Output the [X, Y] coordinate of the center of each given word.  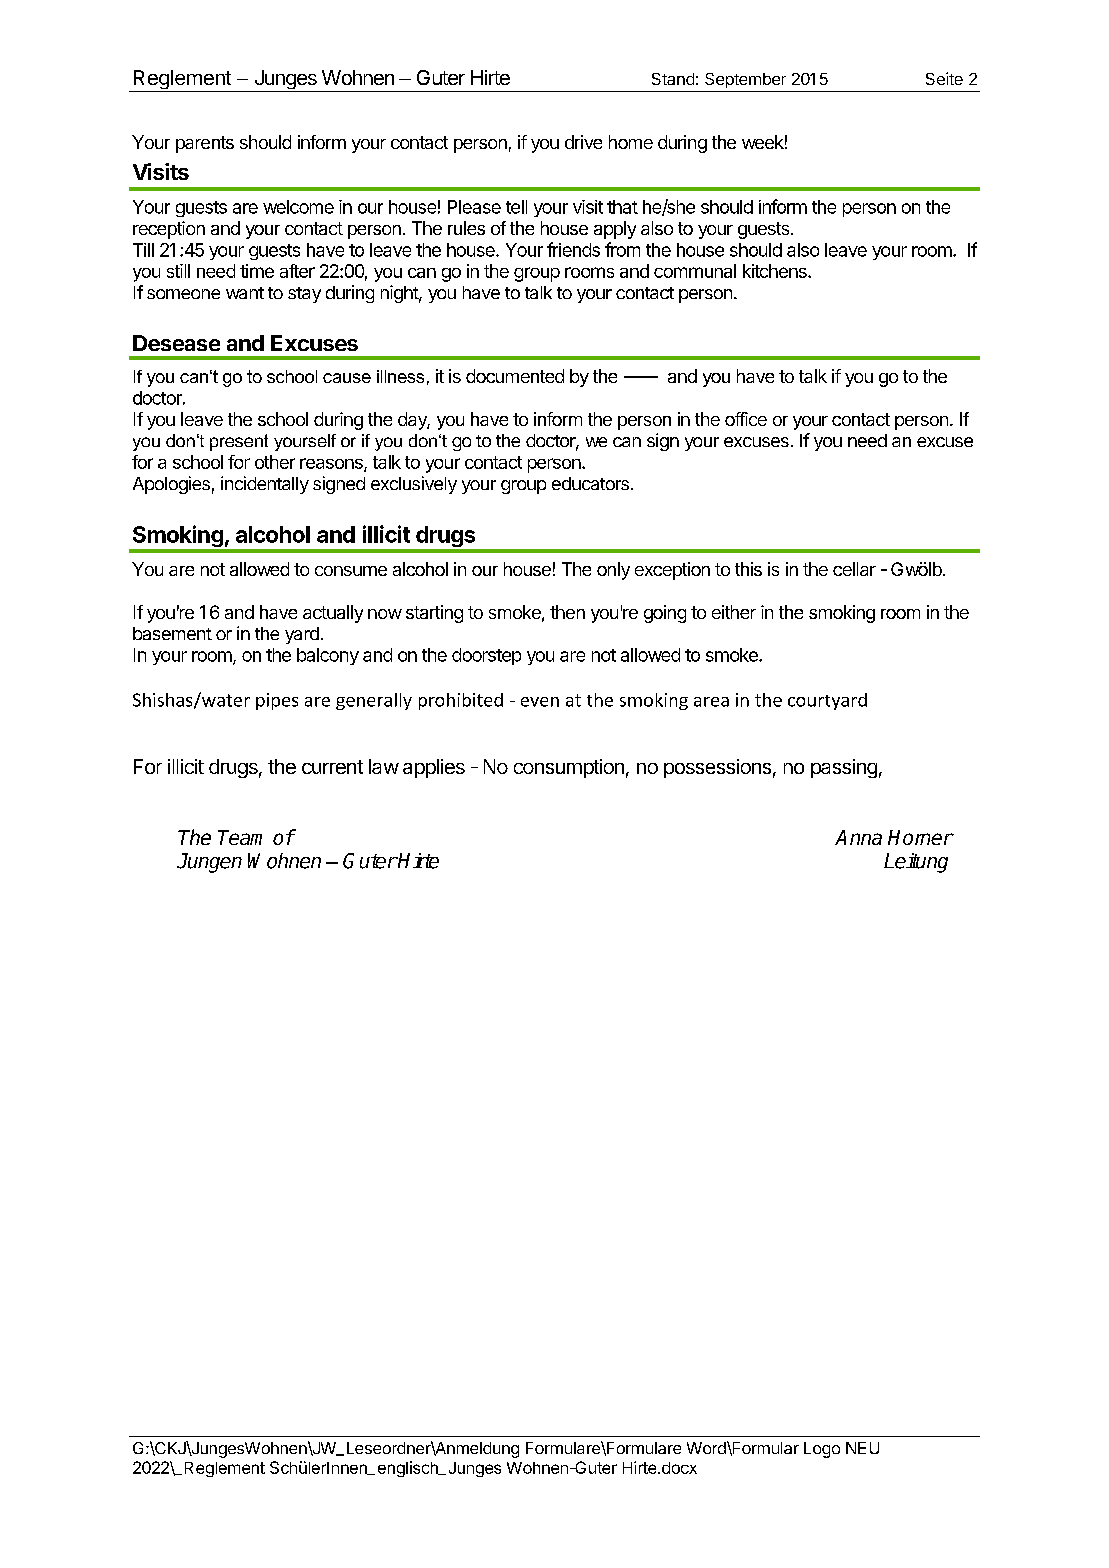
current [332, 767]
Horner [920, 837]
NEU [862, 1448]
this [748, 569]
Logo [822, 1450]
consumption [569, 768]
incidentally [265, 485]
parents [205, 144]
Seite [944, 78]
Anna [858, 837]
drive [583, 142]
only [613, 571]
